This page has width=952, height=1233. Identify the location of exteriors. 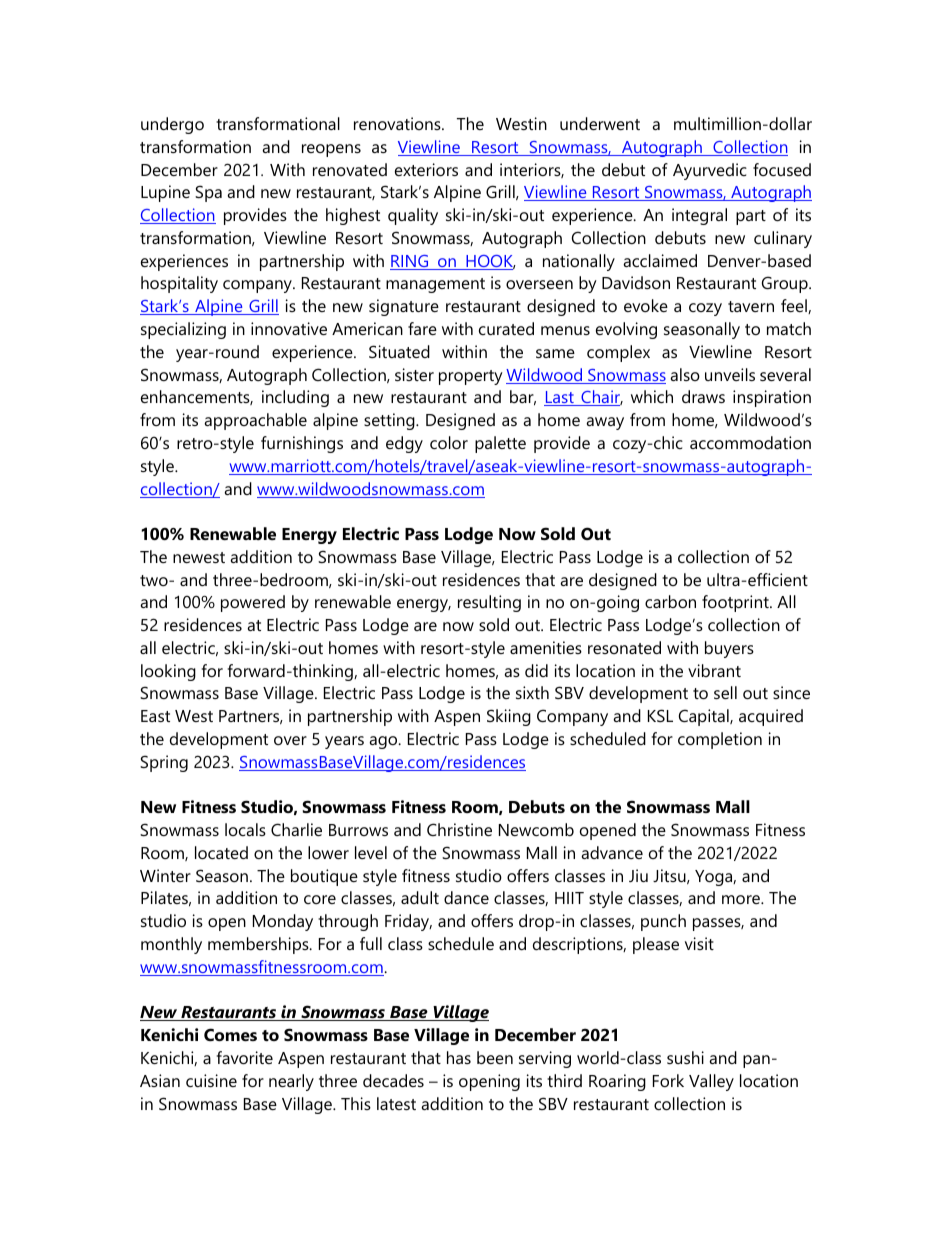
(426, 169).
